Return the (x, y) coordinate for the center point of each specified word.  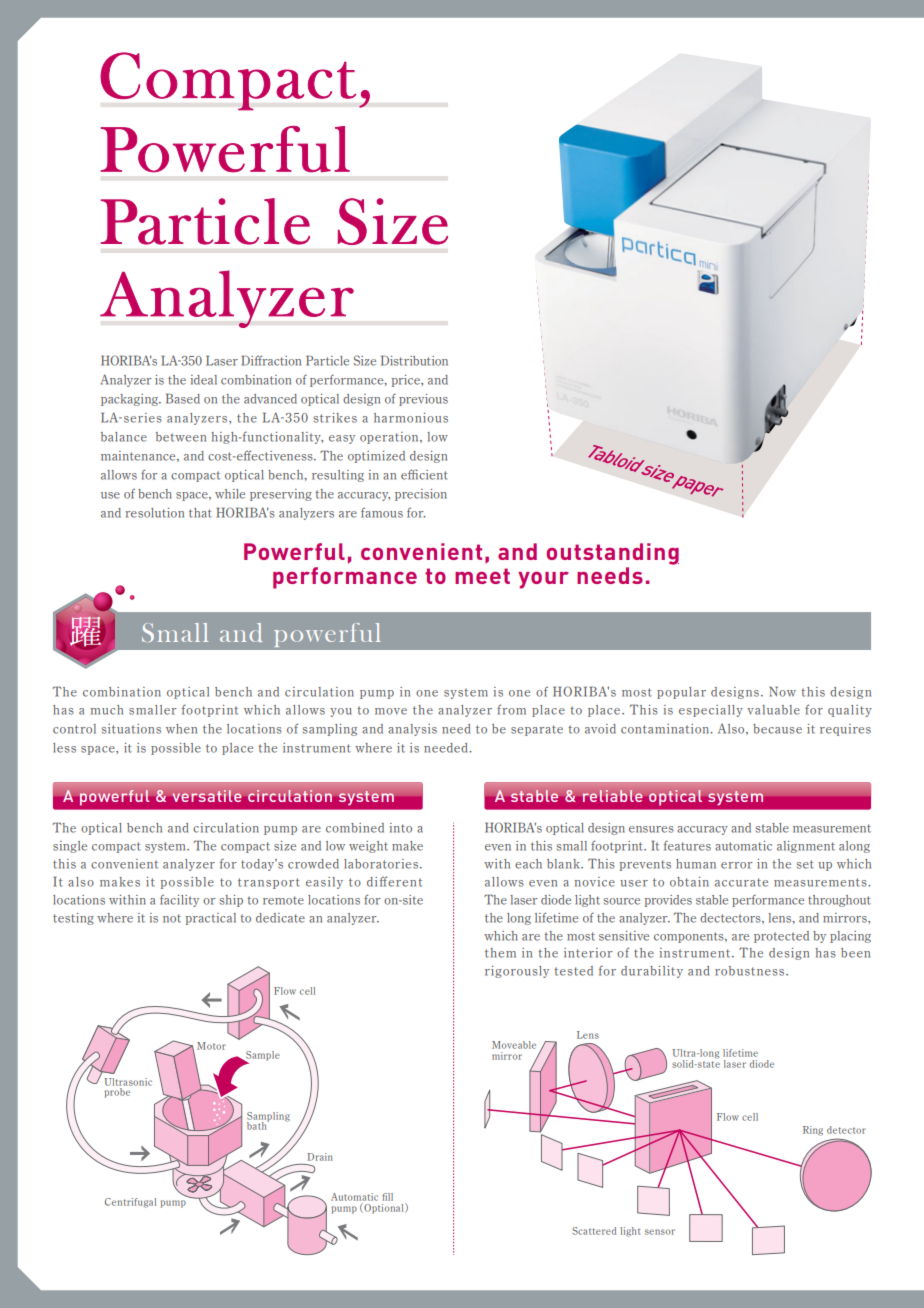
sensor (660, 1232)
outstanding (613, 554)
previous (423, 400)
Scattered (594, 1231)
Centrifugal (130, 1203)
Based (183, 398)
